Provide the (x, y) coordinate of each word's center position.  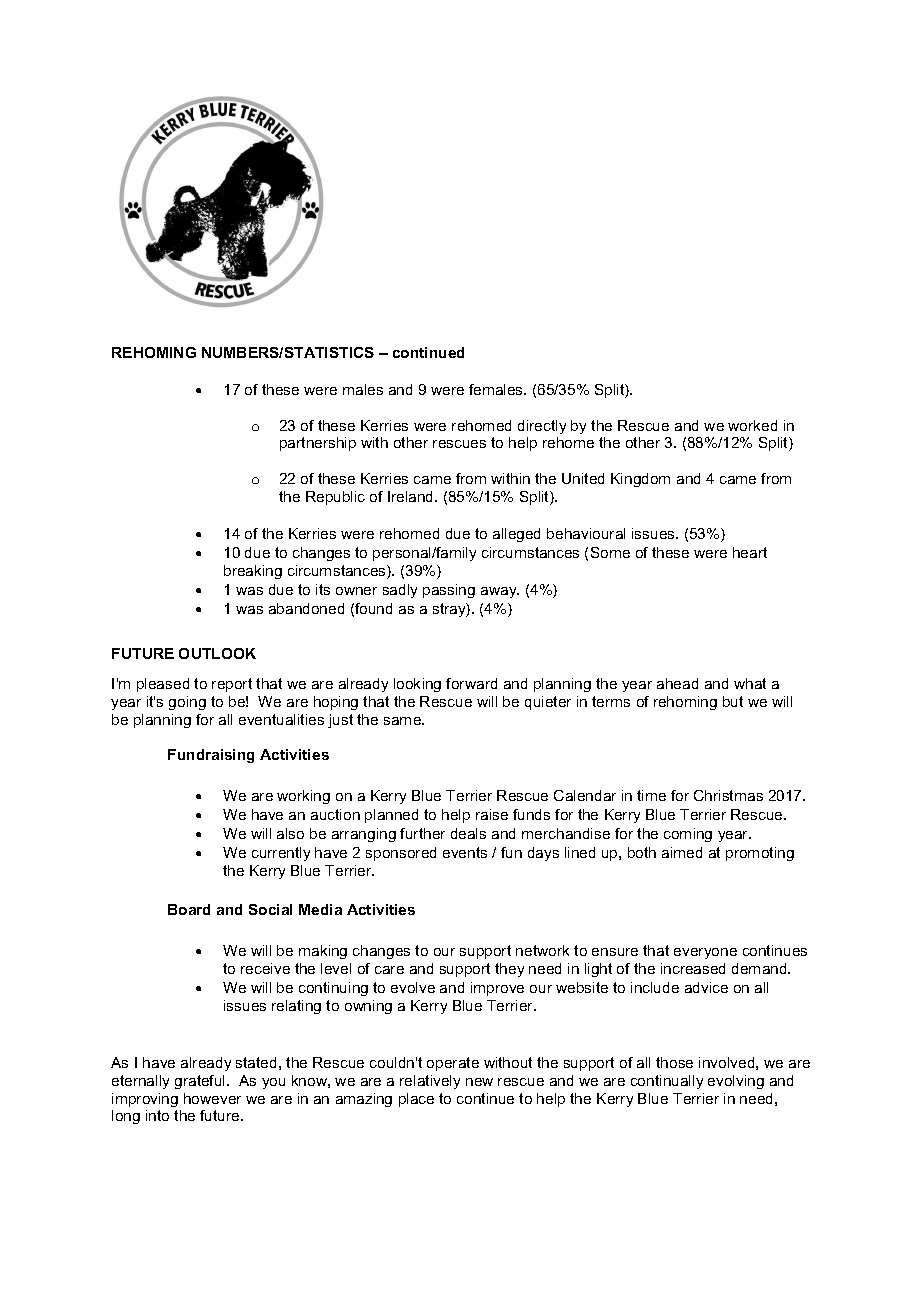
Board (189, 909)
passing (449, 591)
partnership (318, 444)
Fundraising (211, 756)
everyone (705, 953)
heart (750, 552)
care (389, 970)
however (212, 1098)
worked (752, 425)
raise (492, 814)
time (651, 795)
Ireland (412, 496)
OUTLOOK (217, 653)
